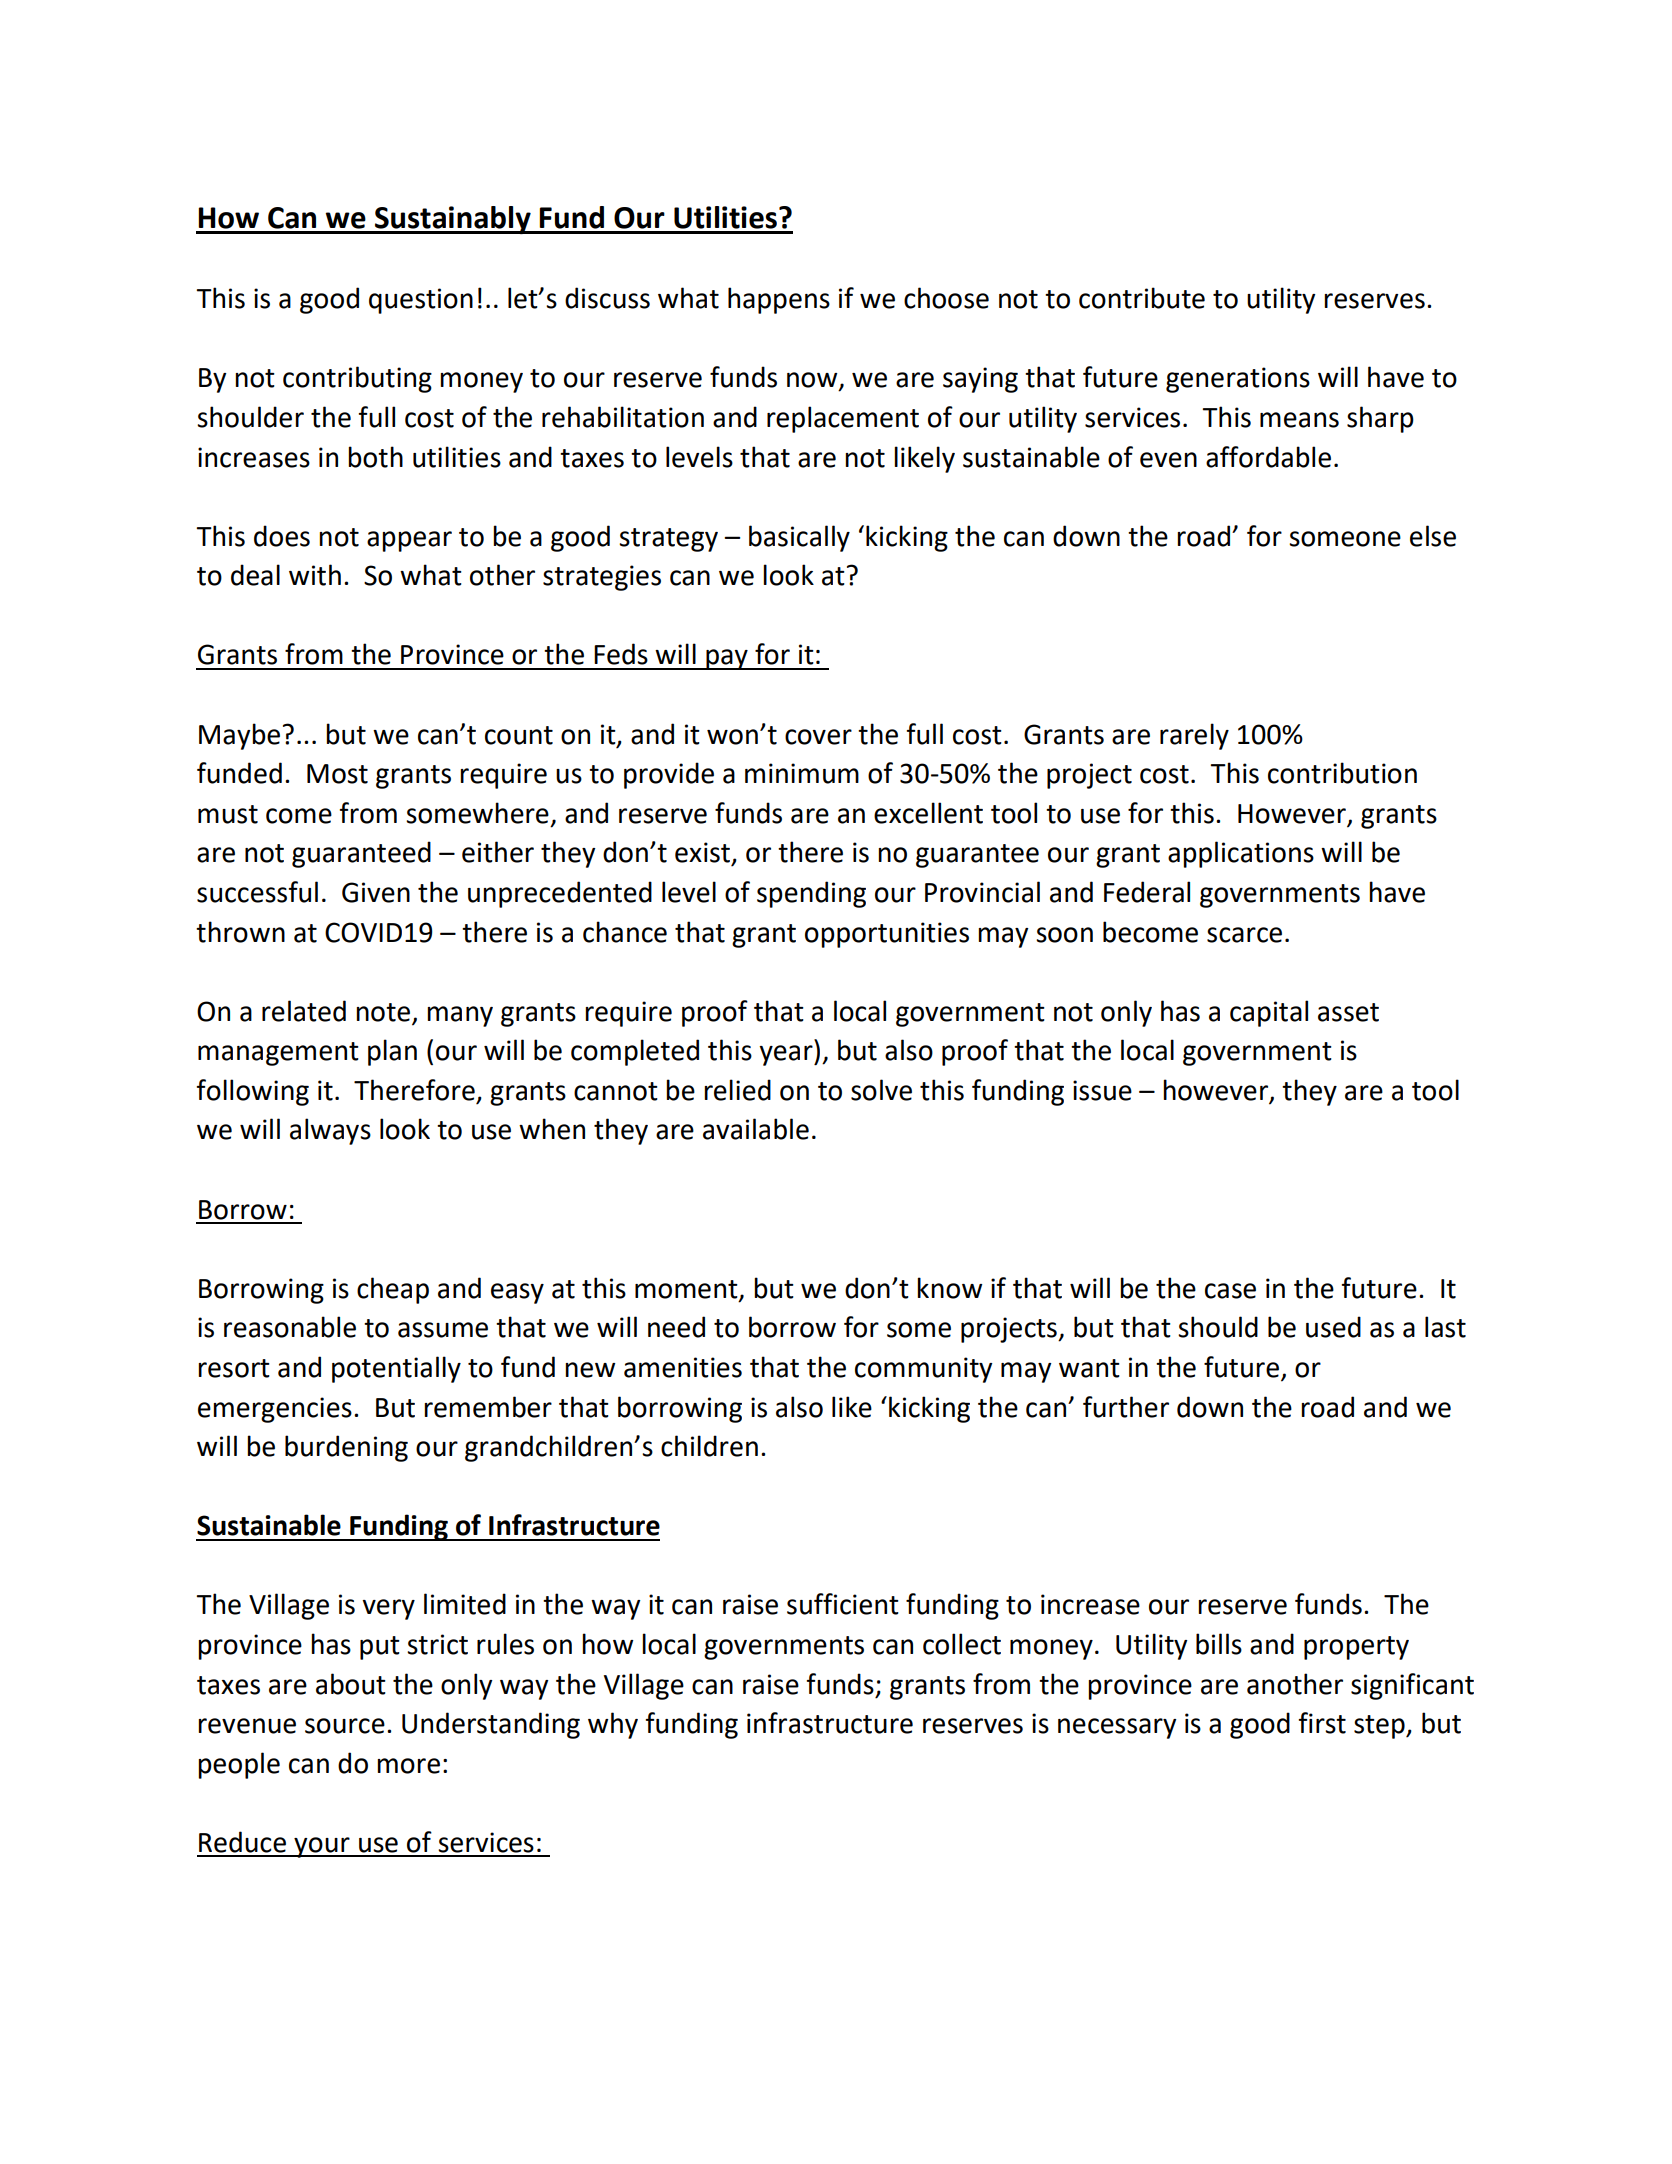 The width and height of the page is (1672, 2164). What do you see at coordinates (779, 300) in the page?
I see `happens` at bounding box center [779, 300].
